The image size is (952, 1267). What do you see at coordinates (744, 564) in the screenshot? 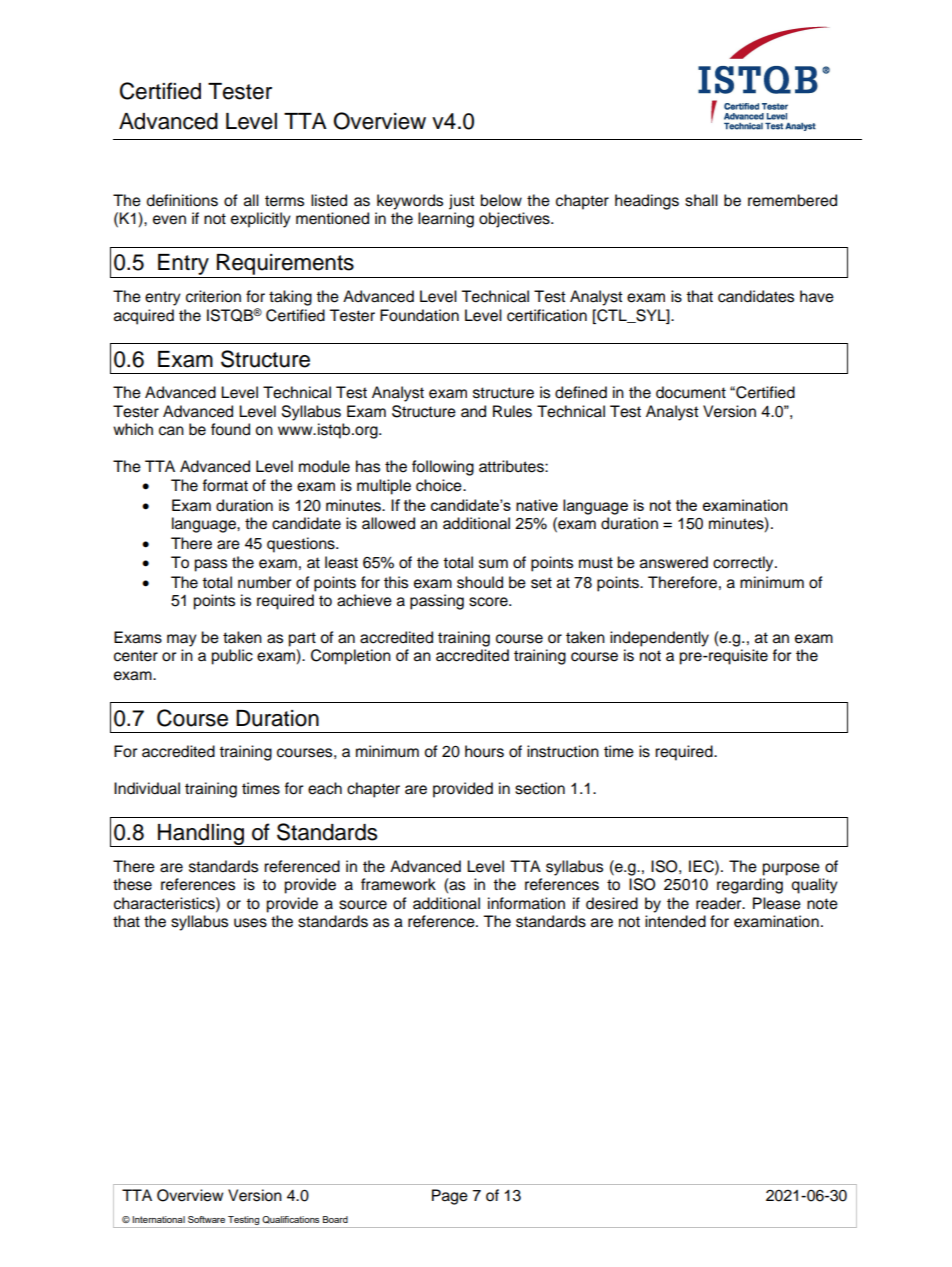
I see `correctly` at bounding box center [744, 564].
